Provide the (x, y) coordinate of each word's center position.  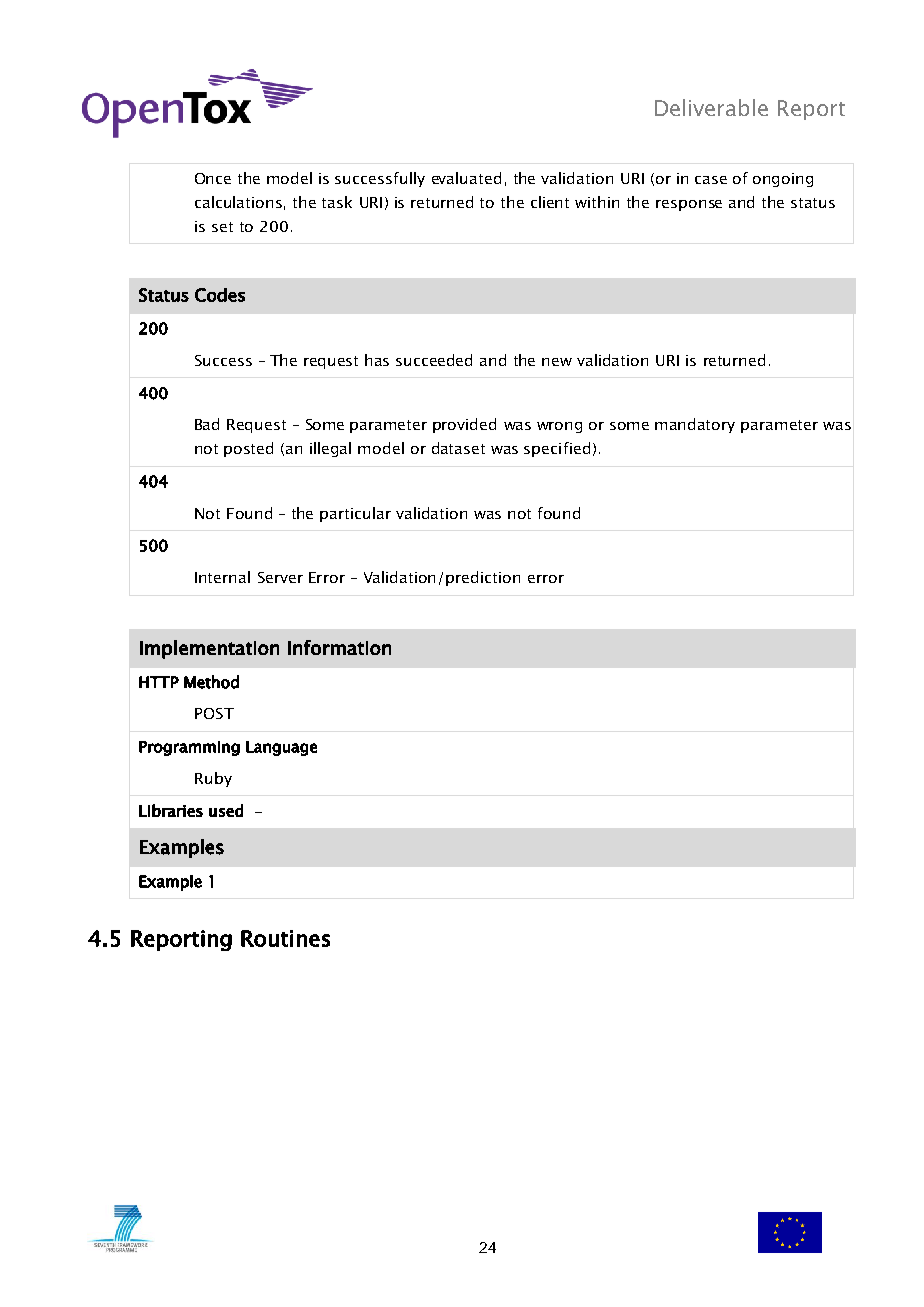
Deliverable (711, 107)
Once (213, 178)
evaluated (466, 178)
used (226, 810)
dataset (458, 448)
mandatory (695, 425)
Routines (285, 938)
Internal (222, 577)
